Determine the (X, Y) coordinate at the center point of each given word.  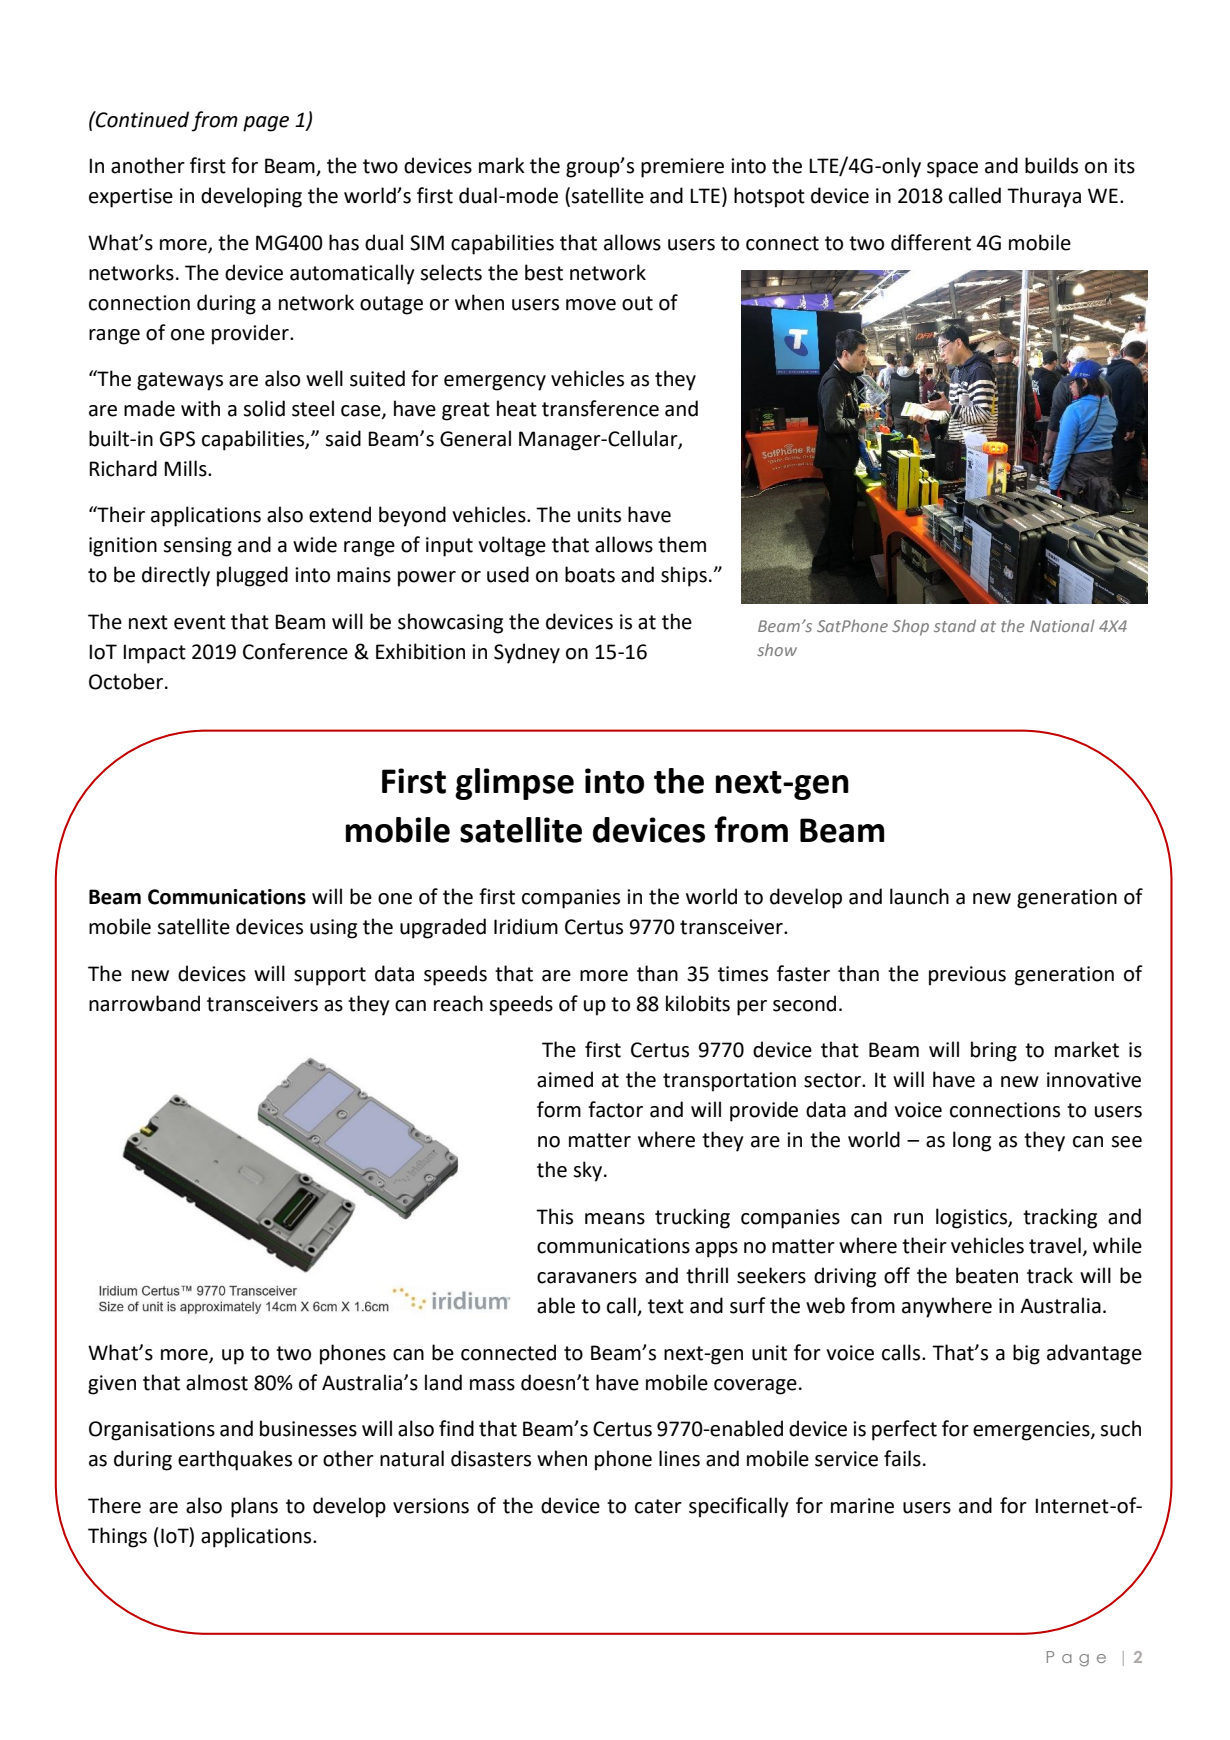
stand (955, 625)
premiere (682, 168)
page (266, 124)
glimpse (514, 784)
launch (919, 896)
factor (615, 1109)
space (952, 170)
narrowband (144, 1003)
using (333, 929)
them (682, 544)
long (972, 1141)
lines (679, 1458)
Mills (186, 468)
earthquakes (235, 1460)
